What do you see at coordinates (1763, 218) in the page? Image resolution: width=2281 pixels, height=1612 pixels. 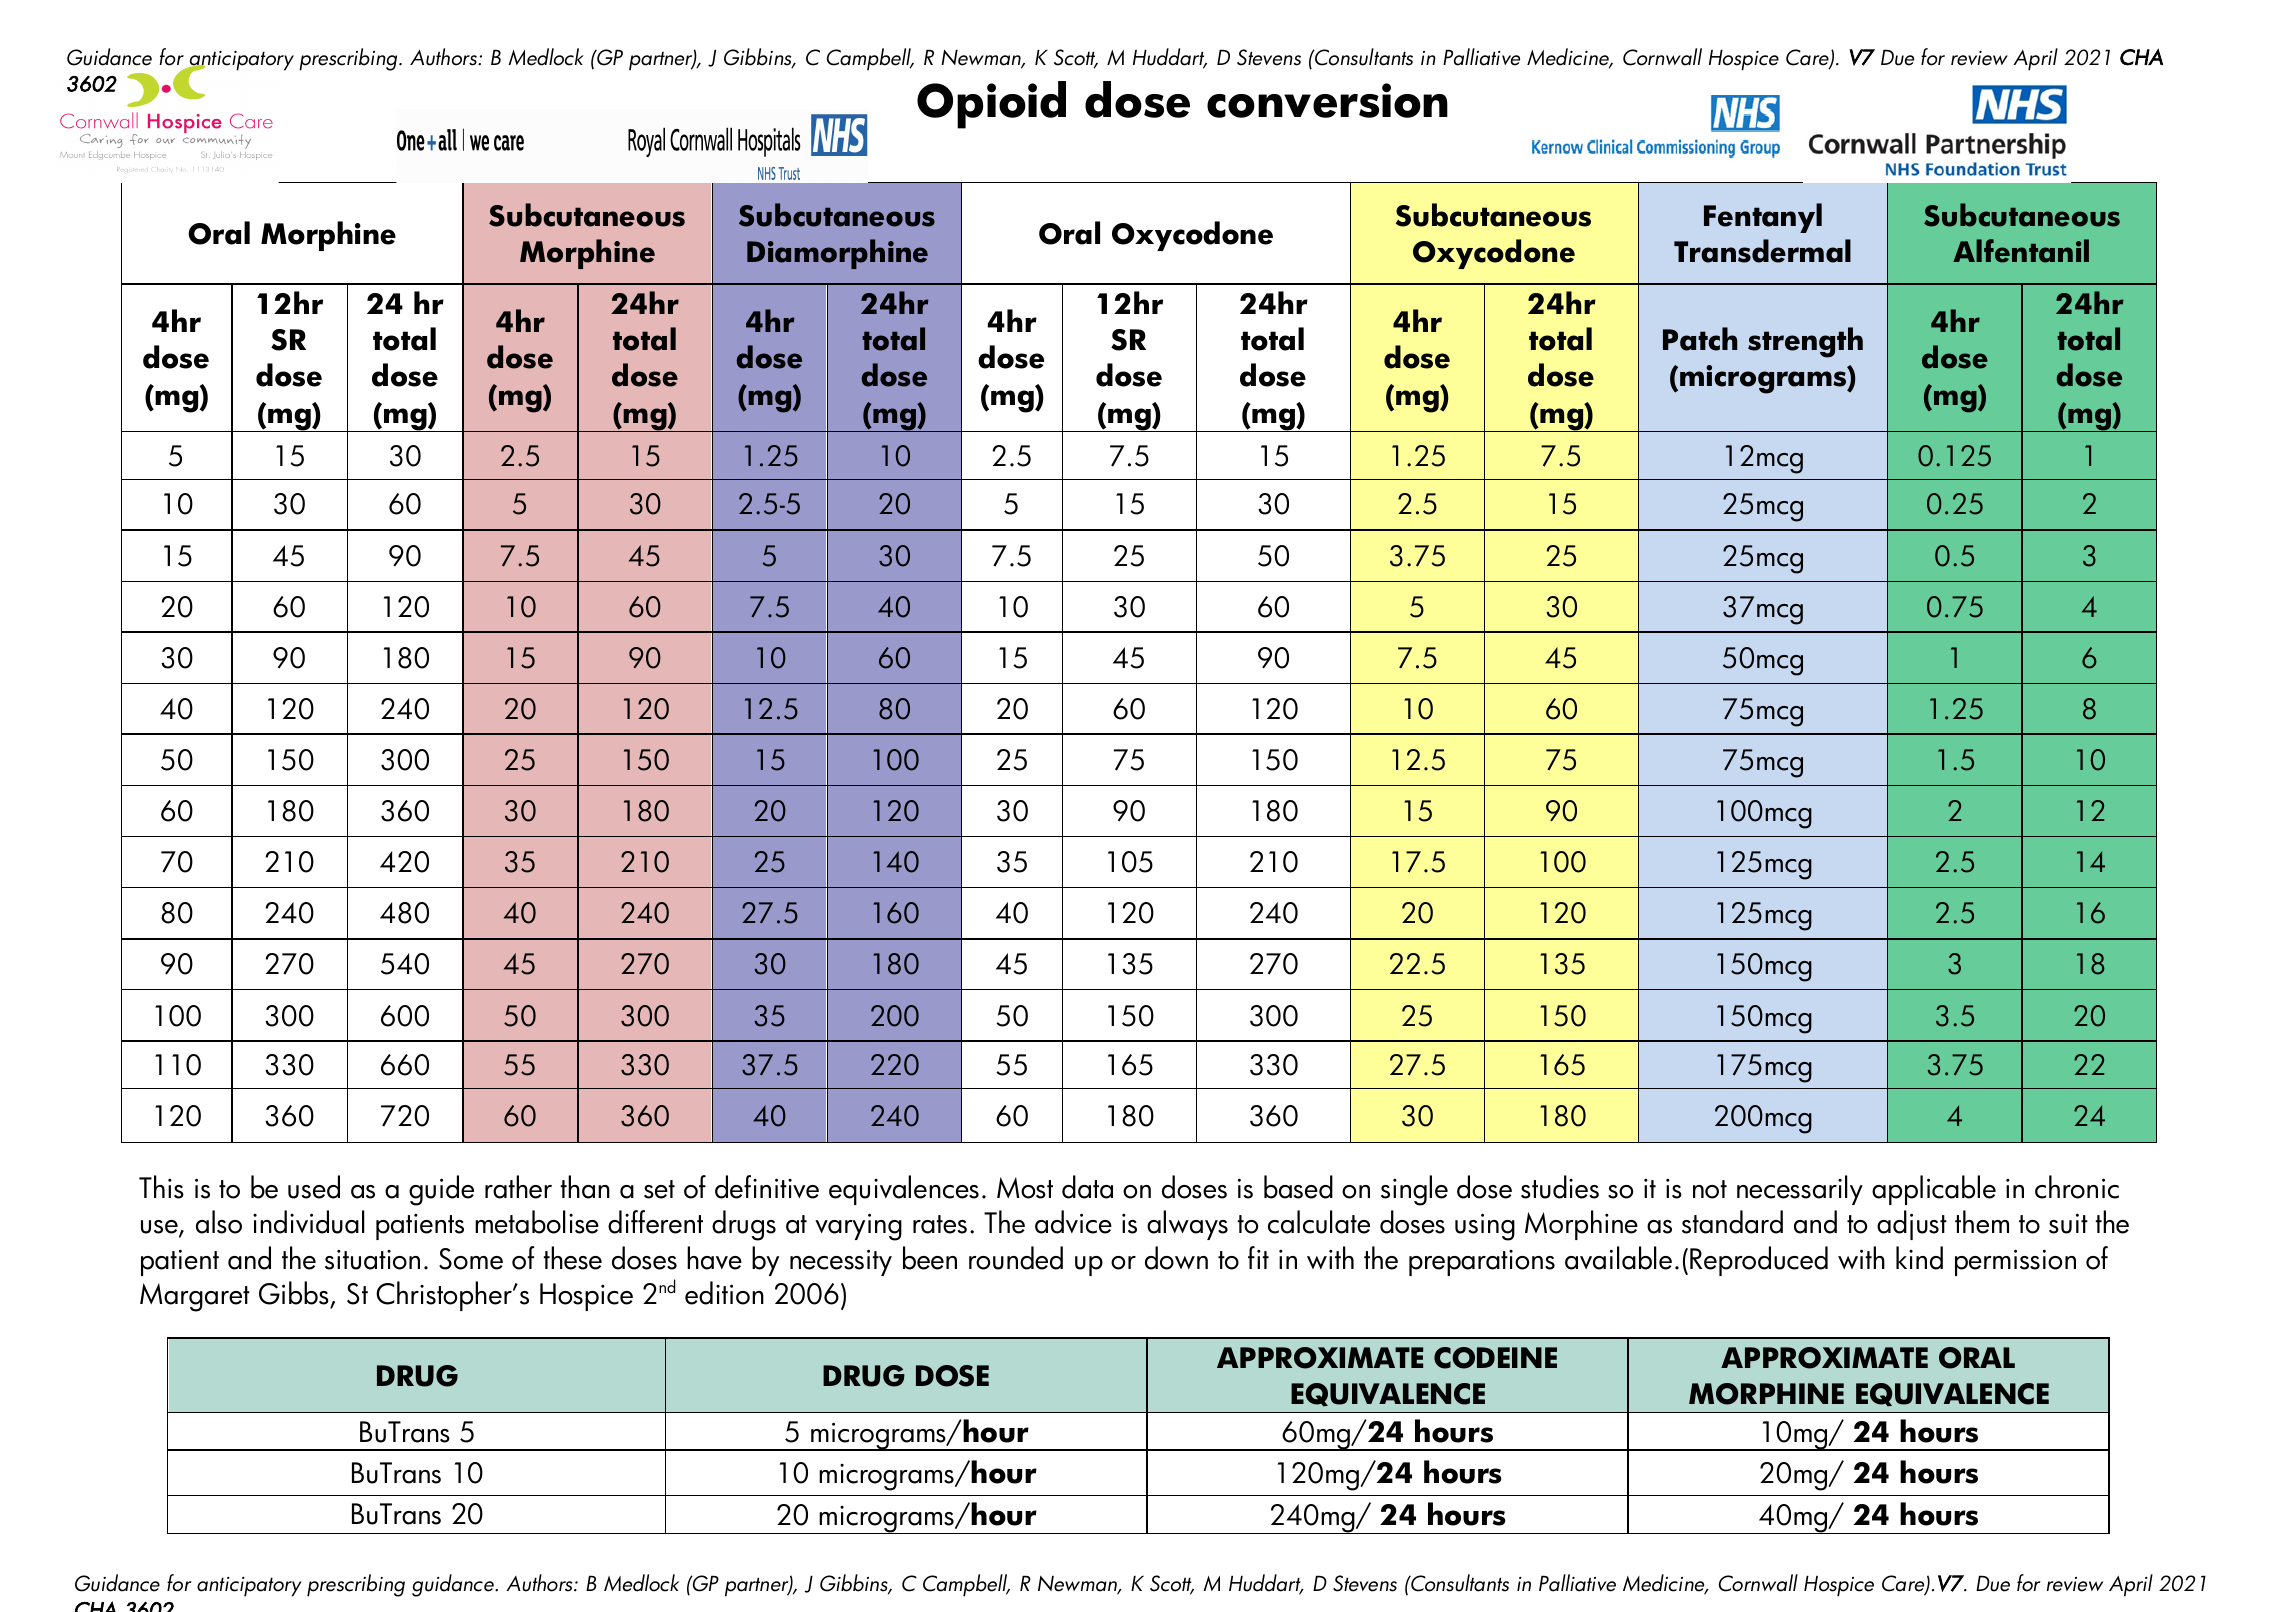 I see `Fentanyl` at bounding box center [1763, 218].
